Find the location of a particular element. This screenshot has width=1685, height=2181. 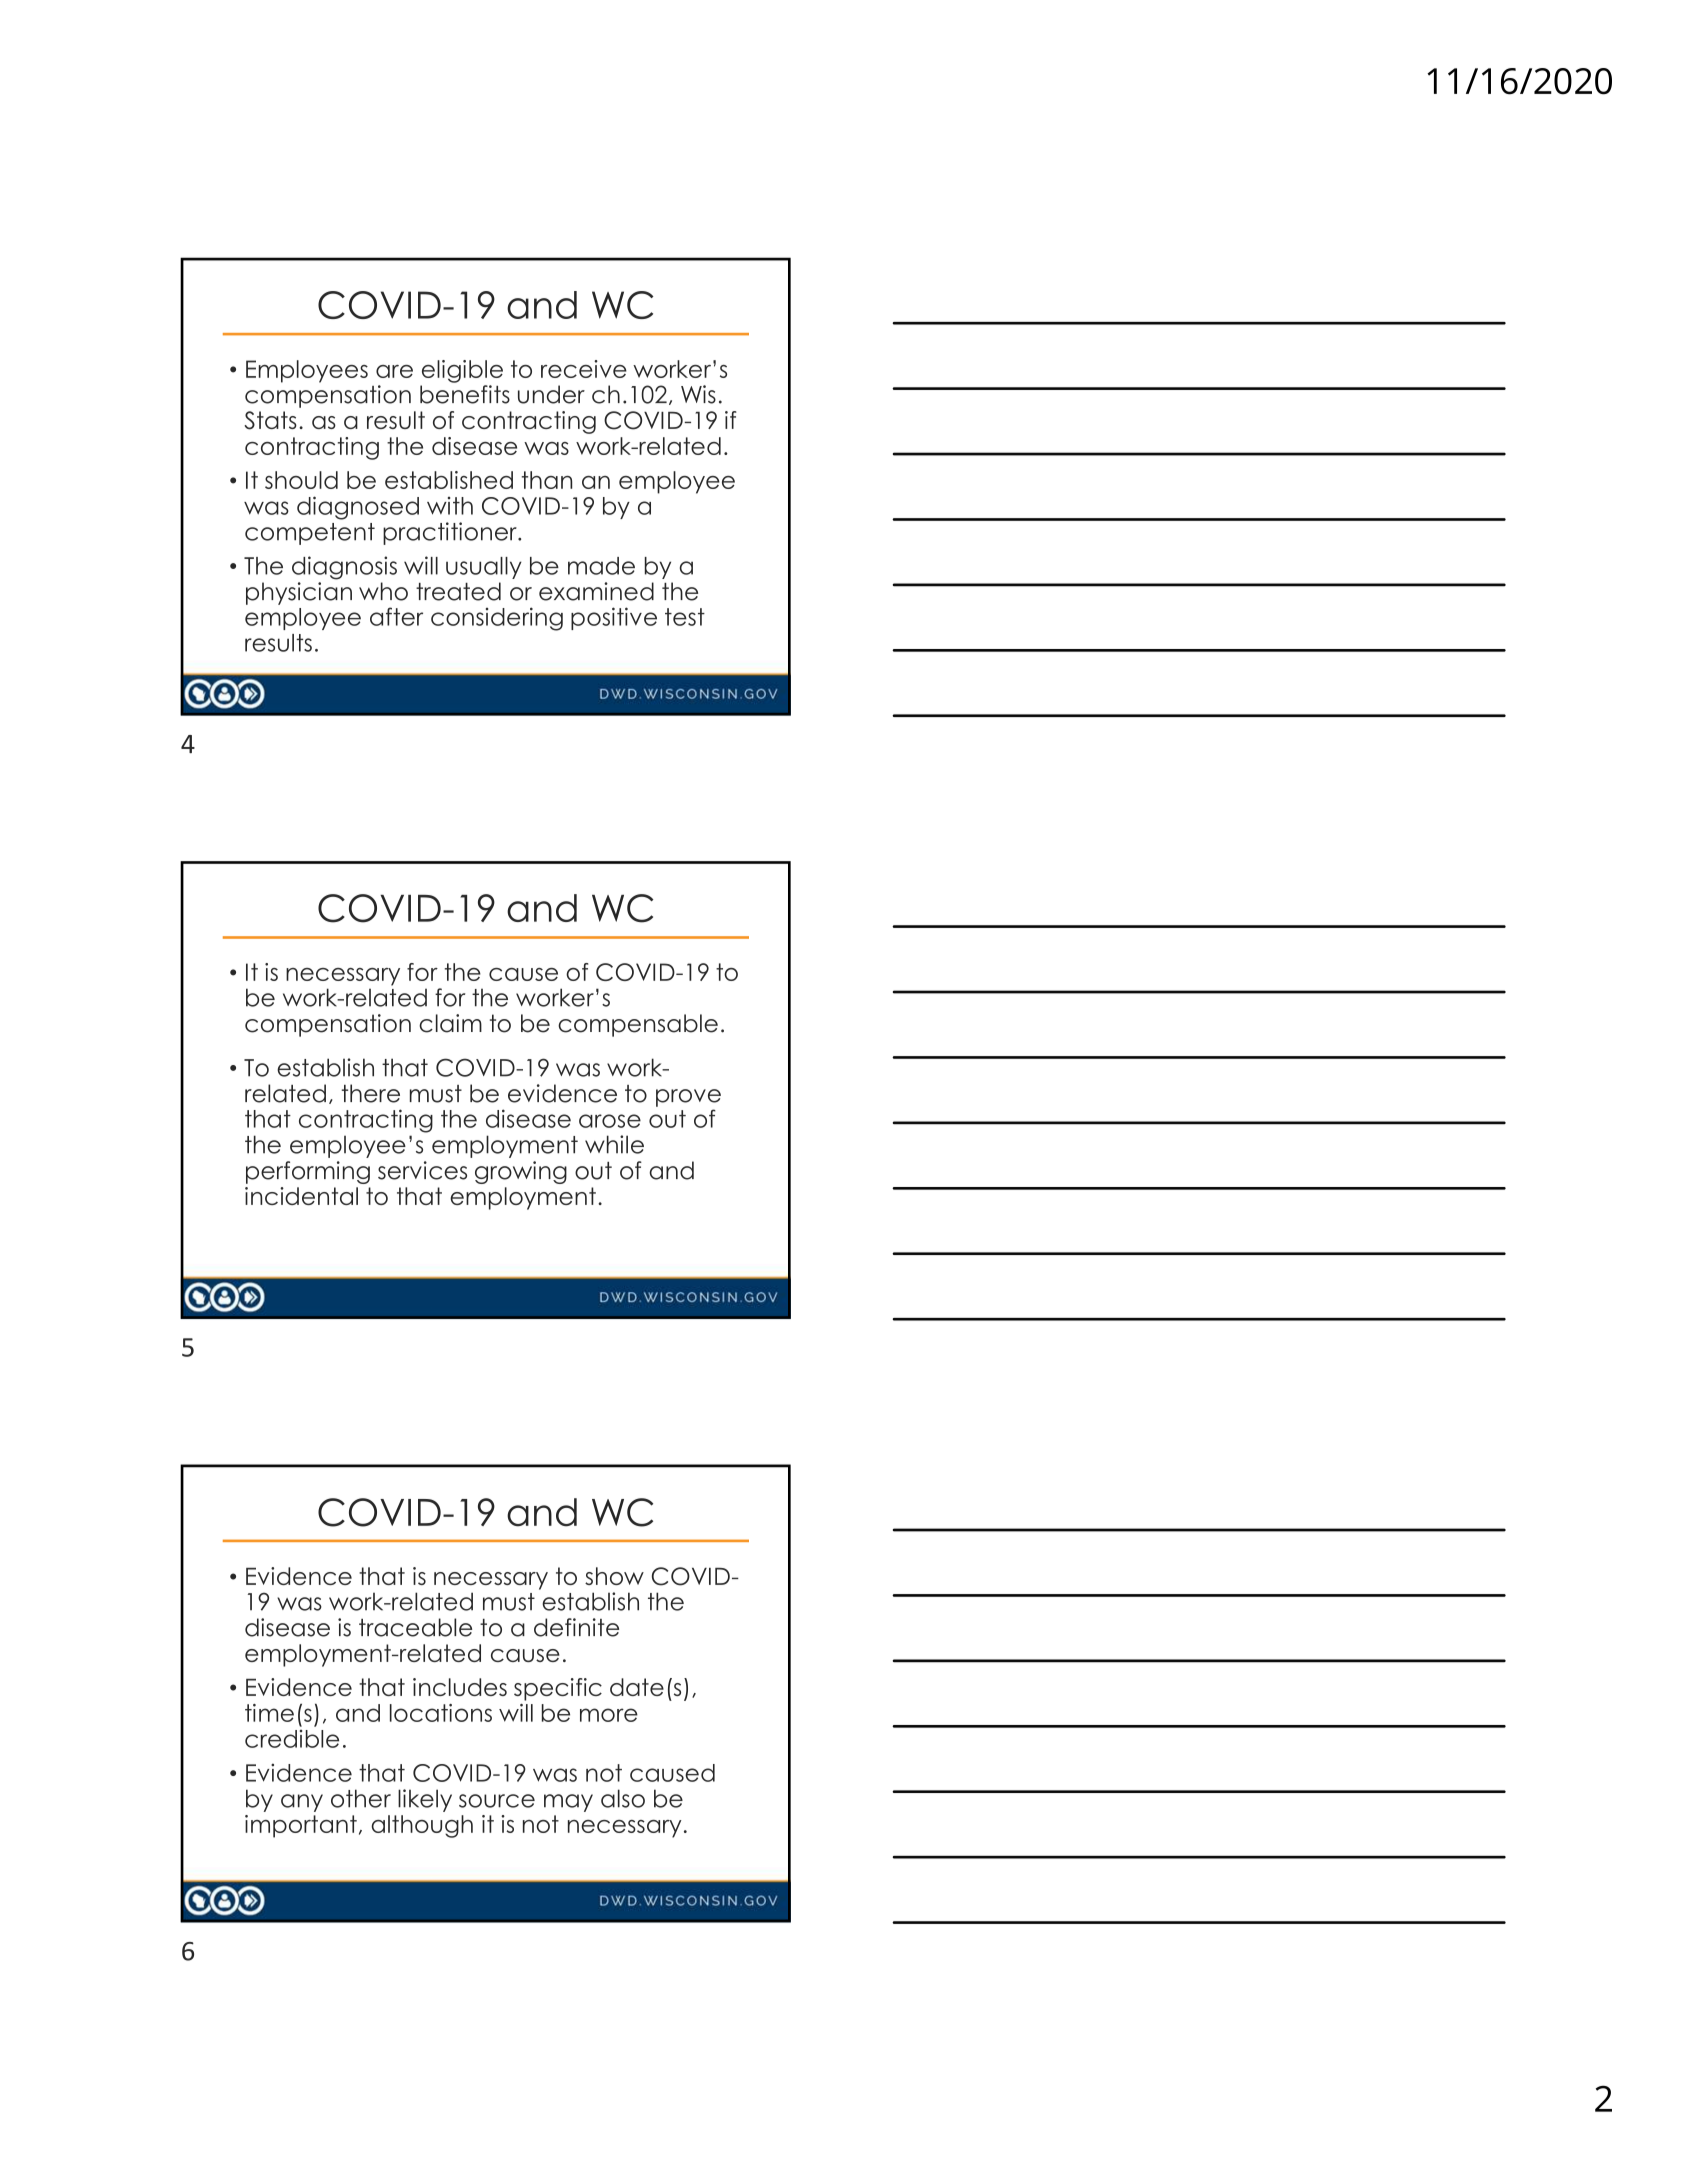

should is located at coordinates (301, 480).
